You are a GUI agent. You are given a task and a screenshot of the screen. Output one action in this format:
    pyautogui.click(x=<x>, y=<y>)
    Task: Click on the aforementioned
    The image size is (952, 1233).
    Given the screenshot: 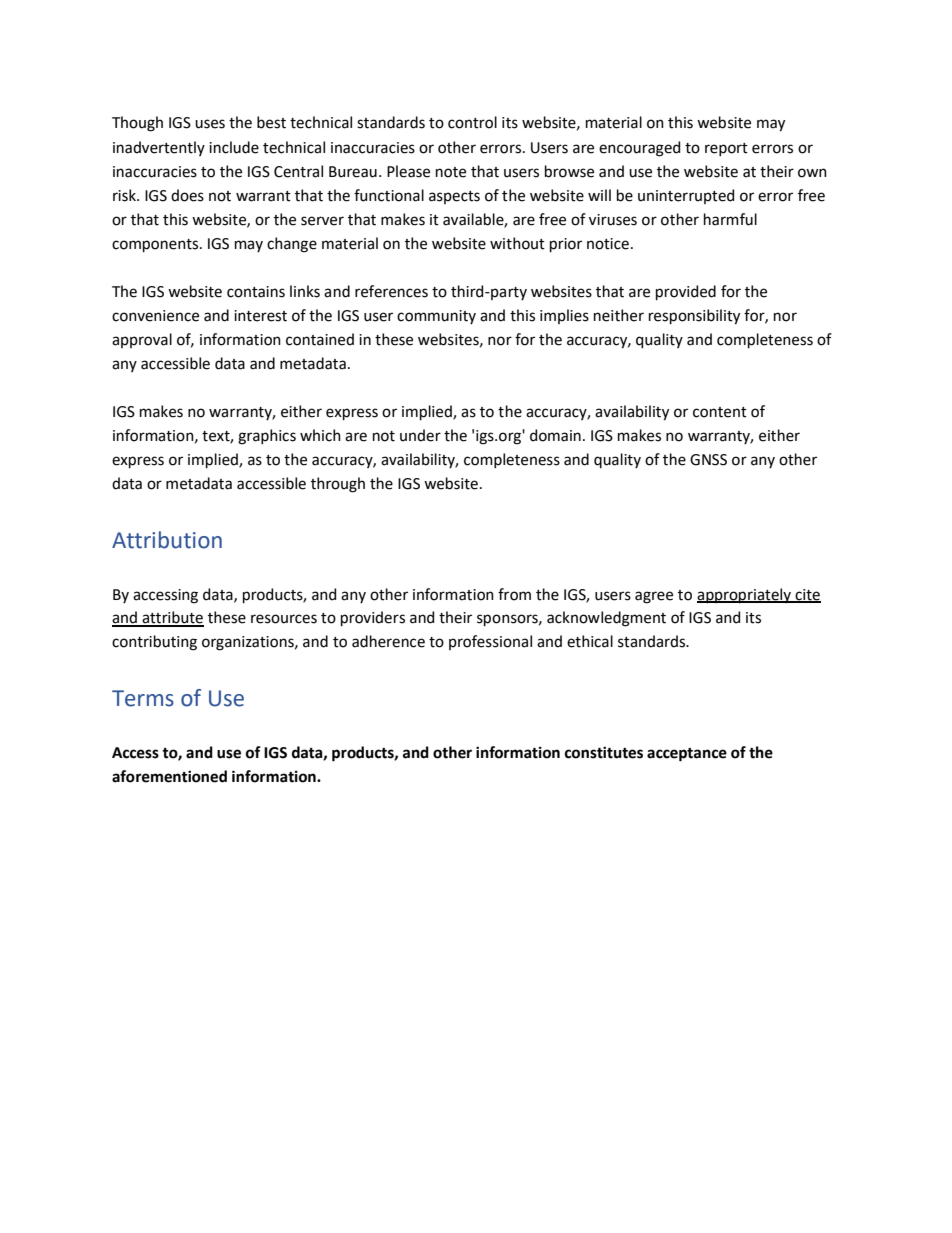 What is the action you would take?
    pyautogui.click(x=169, y=776)
